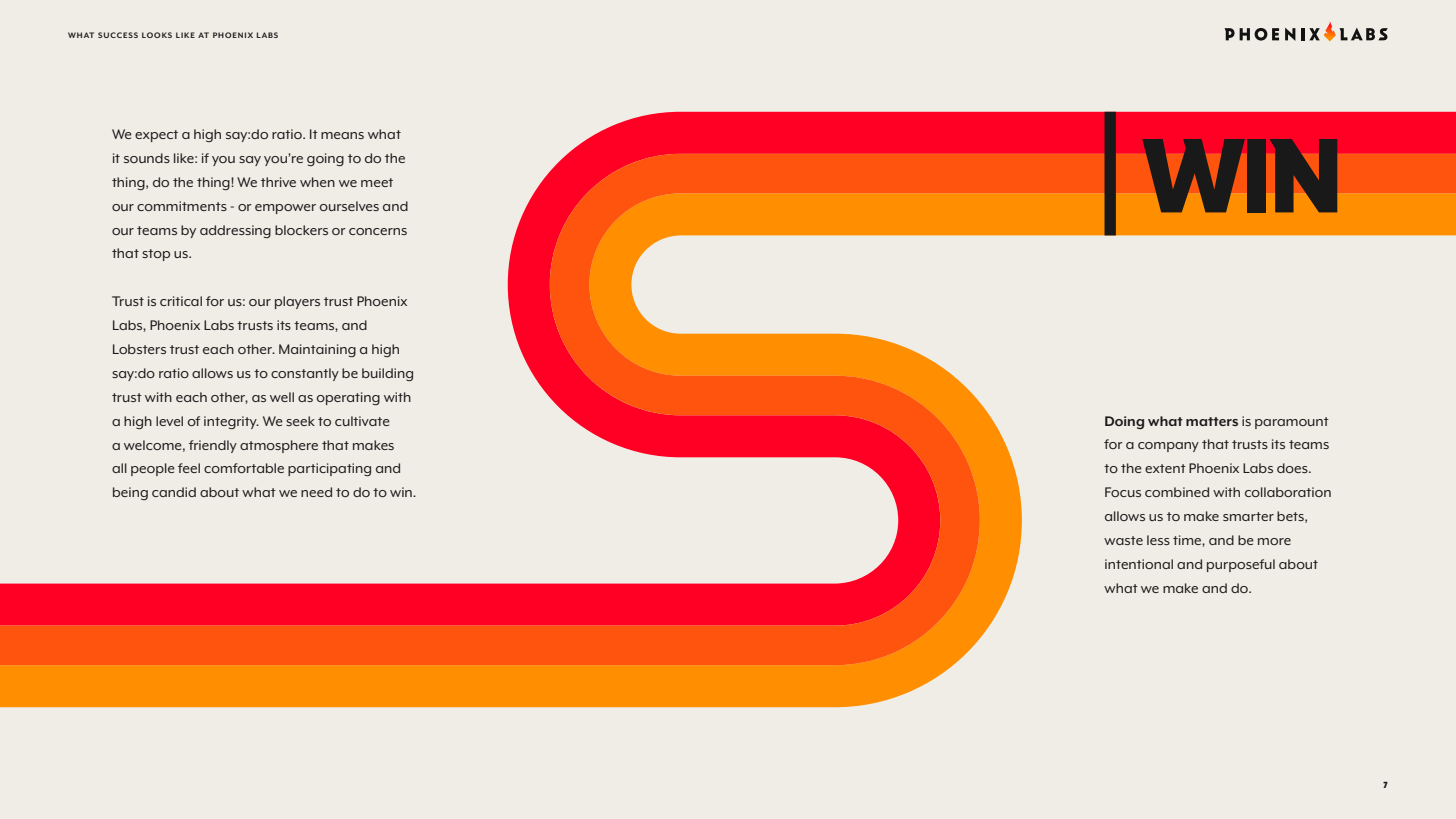 This screenshot has width=1456, height=819. Describe the element at coordinates (1124, 422) in the screenshot. I see `Doing` at that location.
